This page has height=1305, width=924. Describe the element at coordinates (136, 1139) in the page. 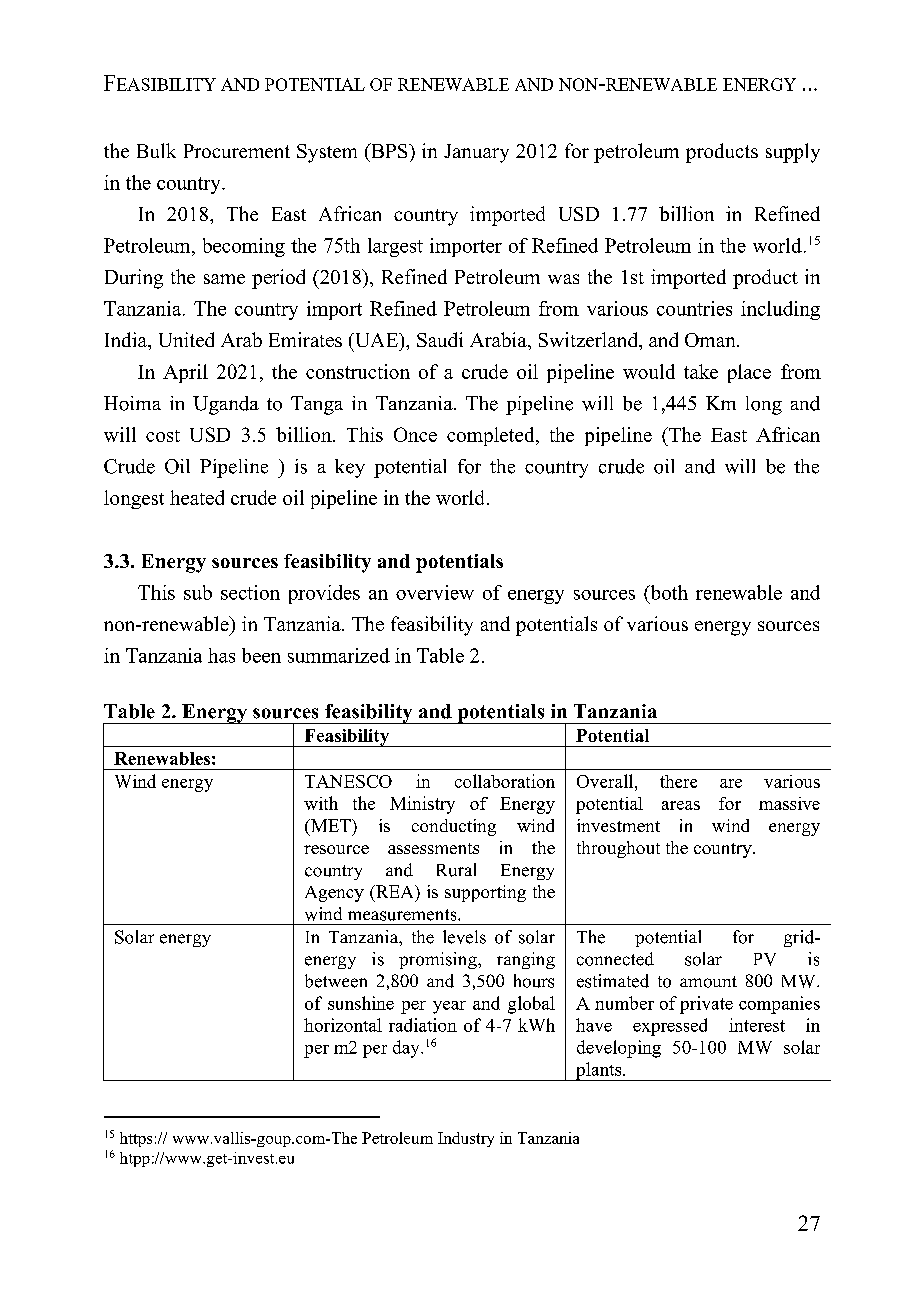

I see `https` at that location.
